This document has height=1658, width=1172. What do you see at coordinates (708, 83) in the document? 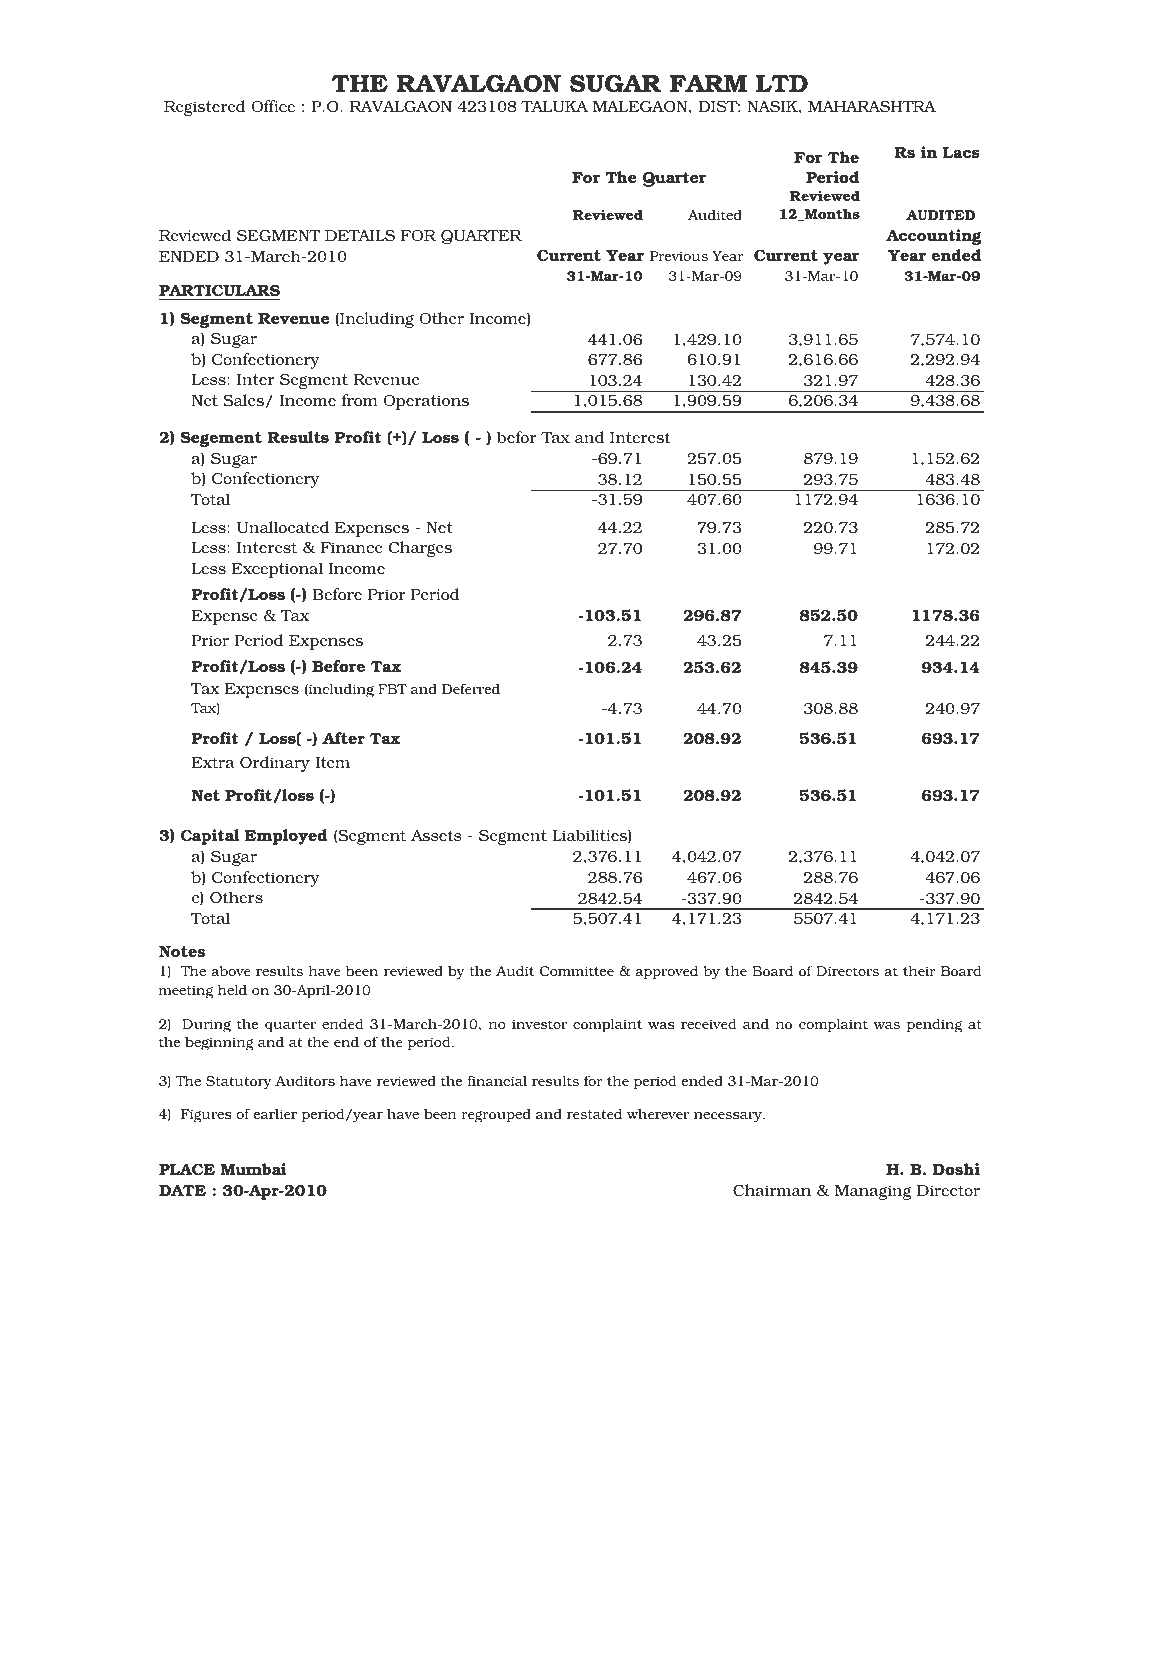
I see `FARM` at bounding box center [708, 83].
